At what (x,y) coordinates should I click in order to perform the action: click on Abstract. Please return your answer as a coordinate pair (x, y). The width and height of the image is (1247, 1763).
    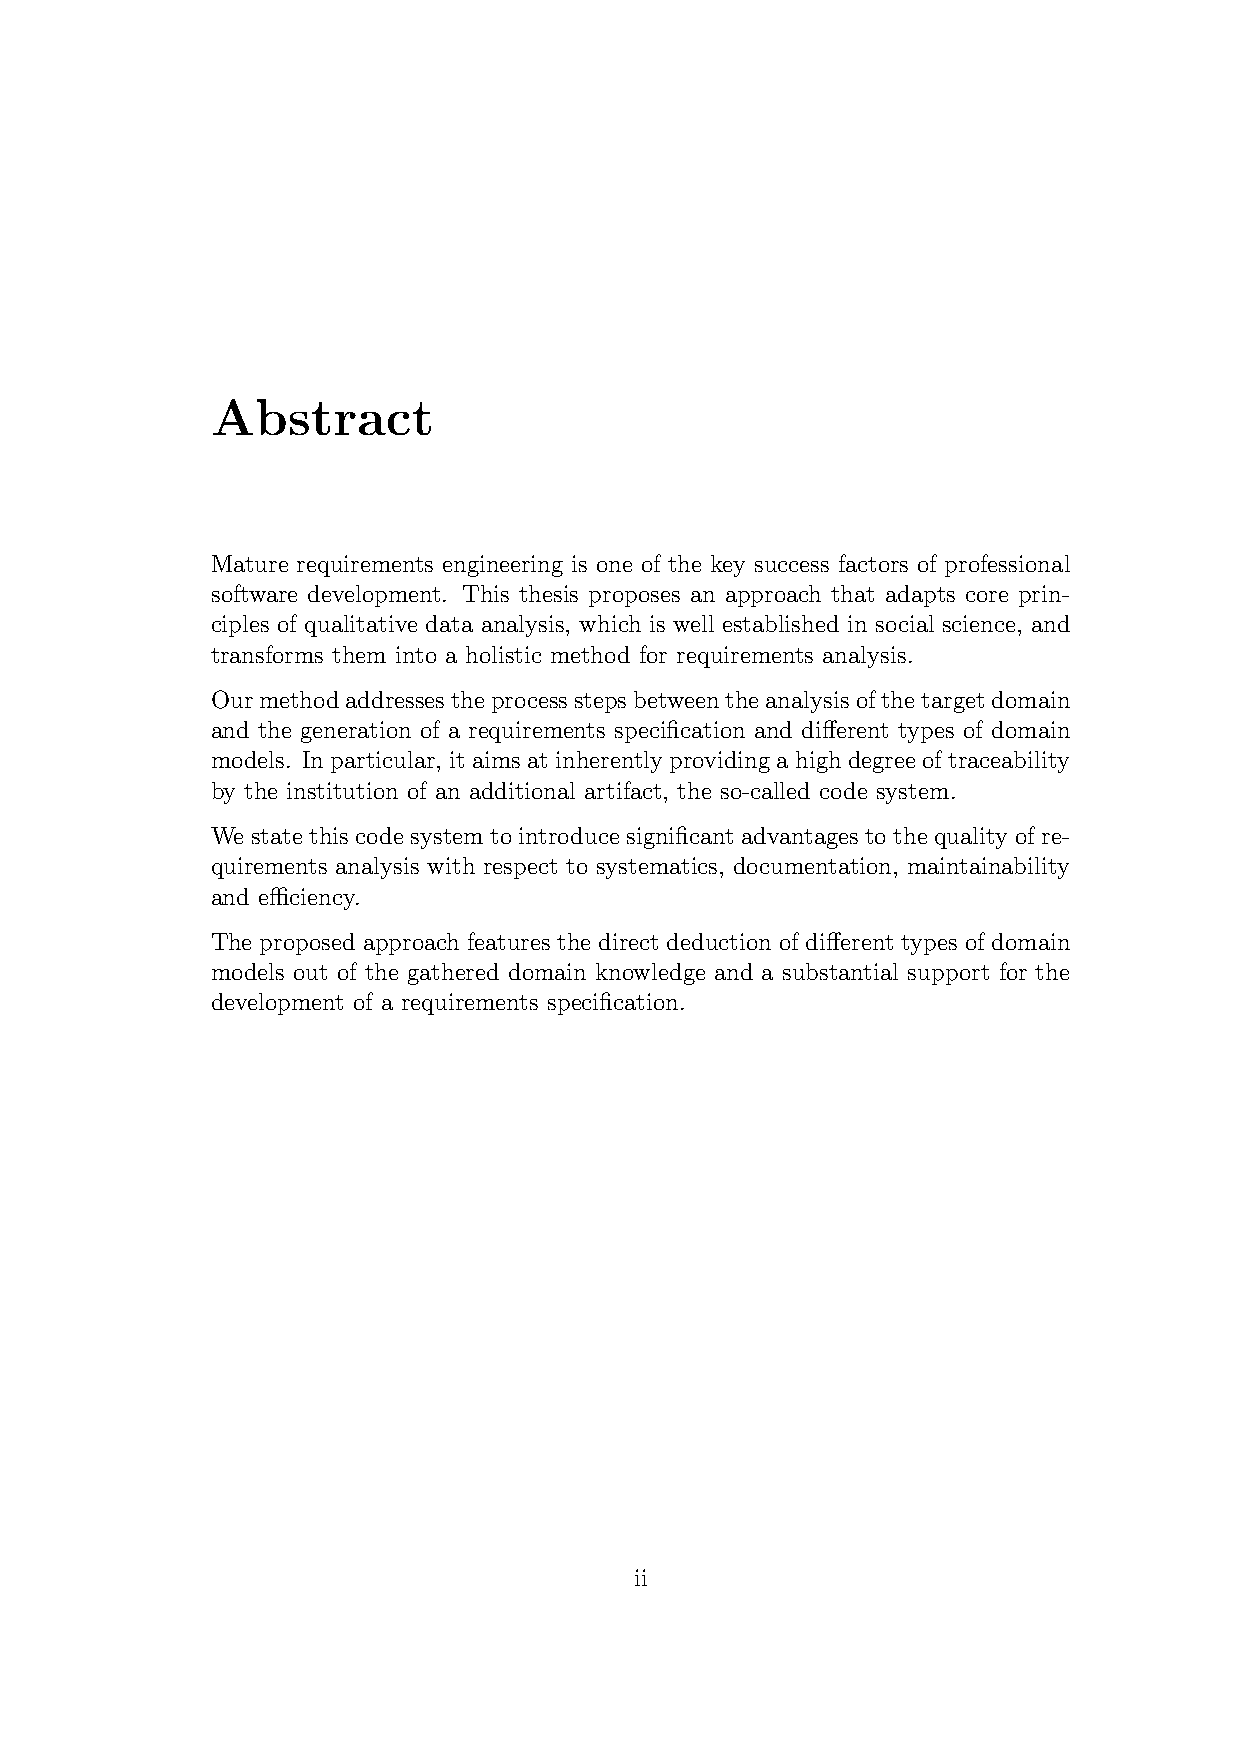
    Looking at the image, I should click on (322, 417).
